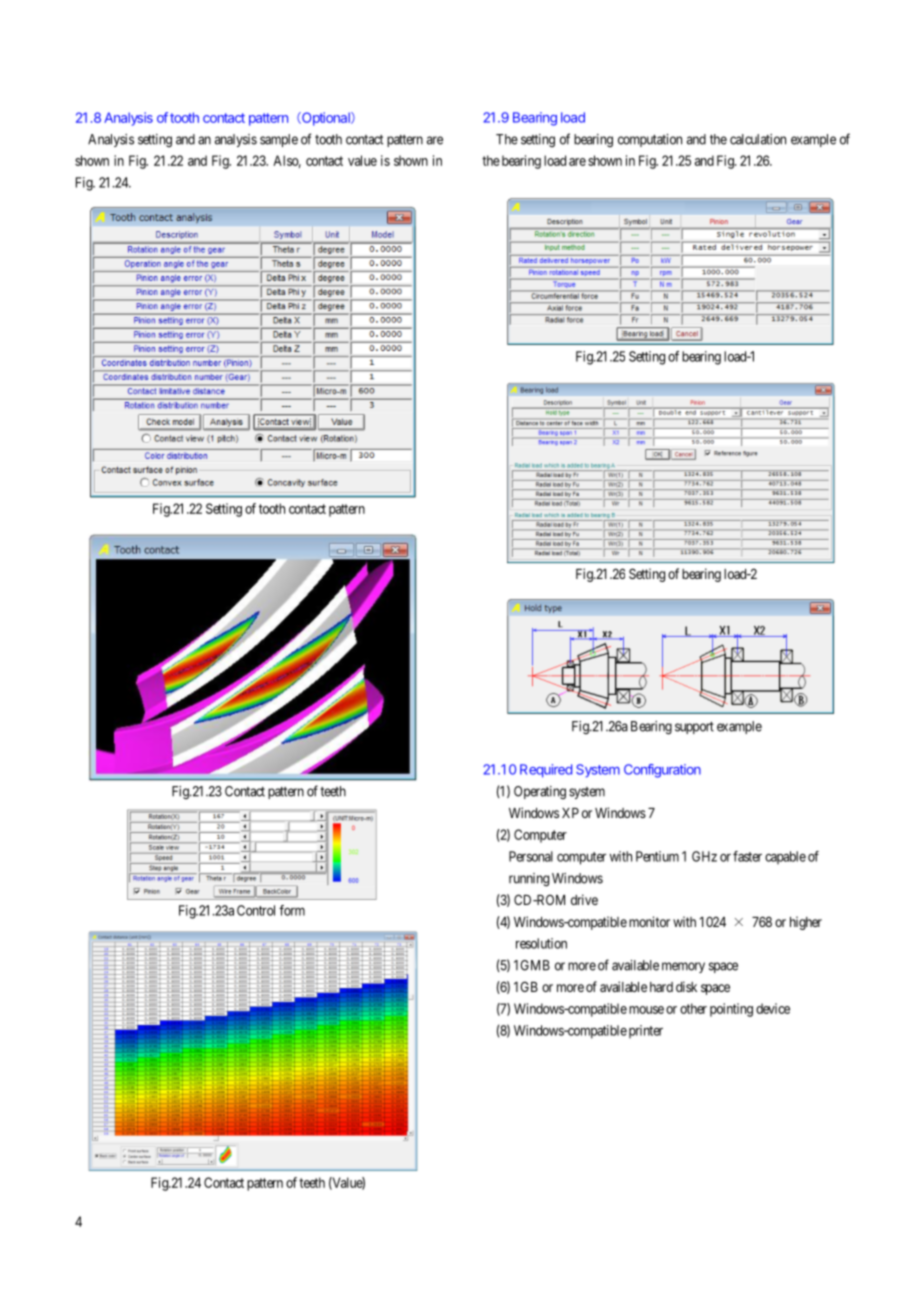 This image has width=924, height=1307. What do you see at coordinates (546, 771) in the image?
I see `Required` at bounding box center [546, 771].
